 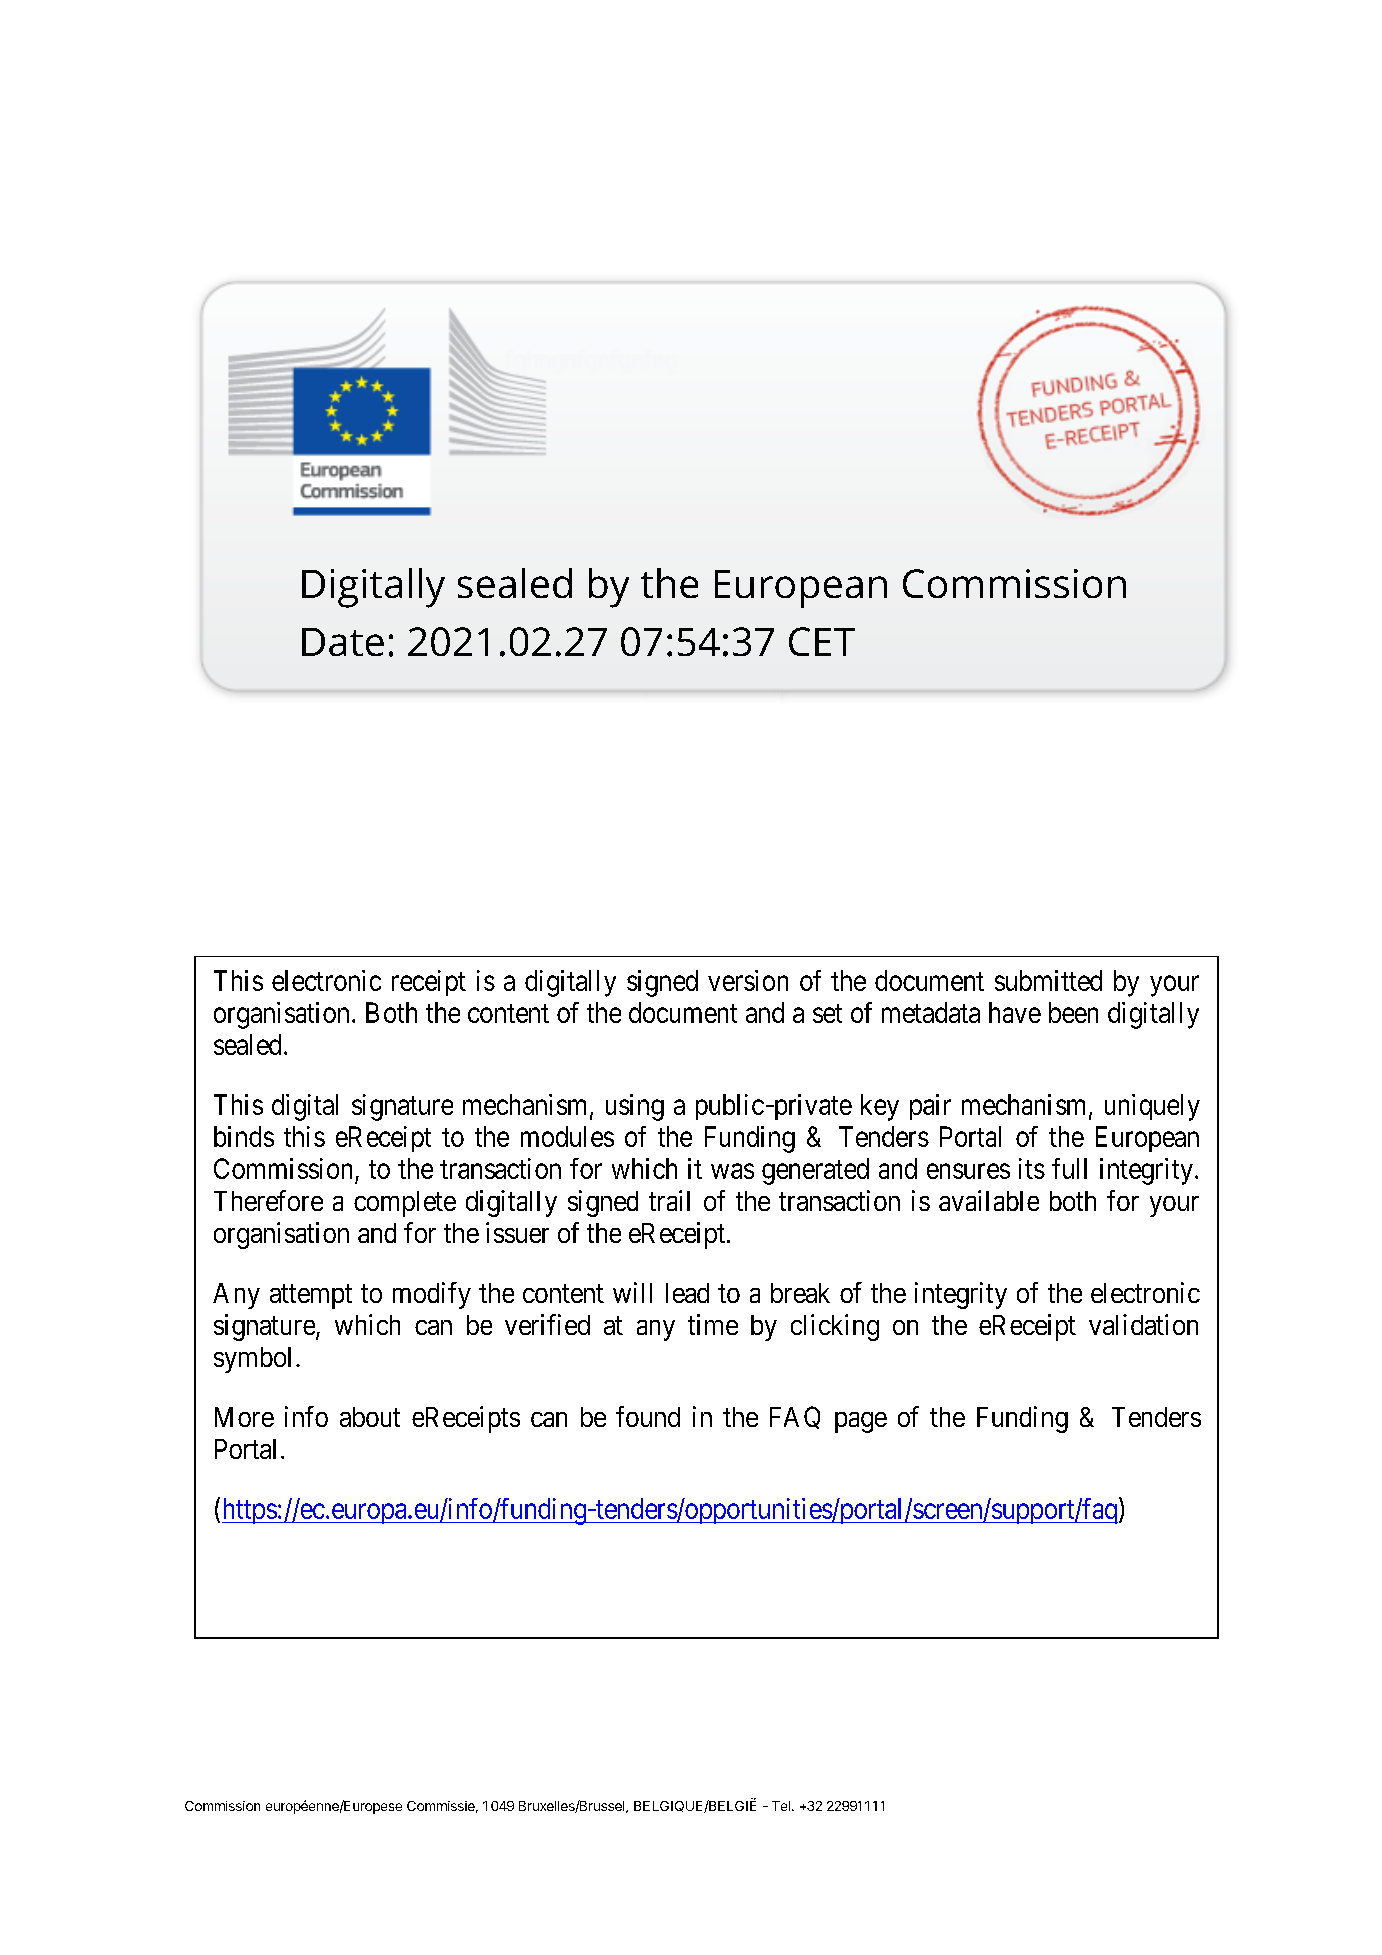 What do you see at coordinates (748, 980) in the document?
I see `version` at bounding box center [748, 980].
